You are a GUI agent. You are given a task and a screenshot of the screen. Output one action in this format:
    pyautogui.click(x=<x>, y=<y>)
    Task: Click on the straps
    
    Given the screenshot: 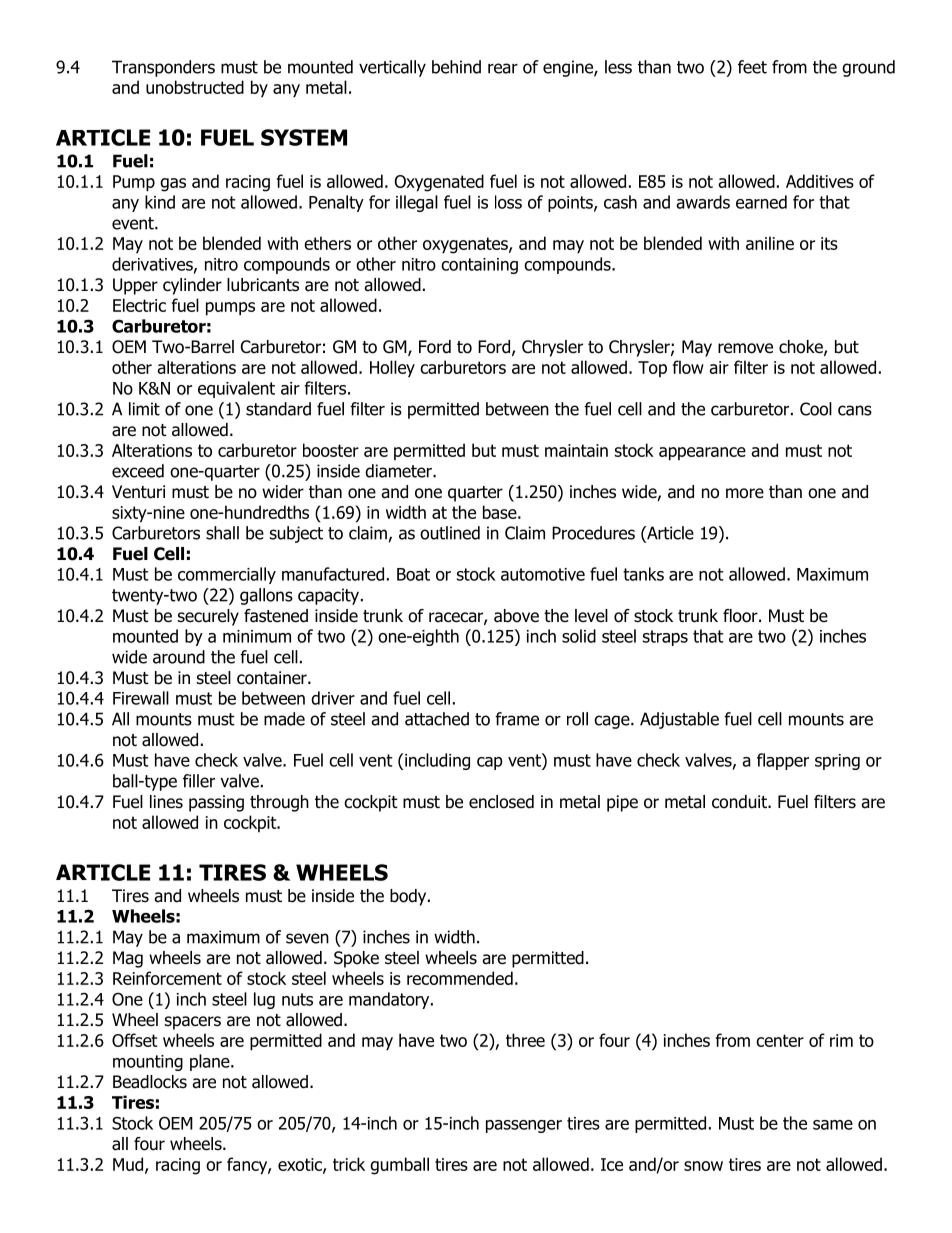 What is the action you would take?
    pyautogui.click(x=665, y=638)
